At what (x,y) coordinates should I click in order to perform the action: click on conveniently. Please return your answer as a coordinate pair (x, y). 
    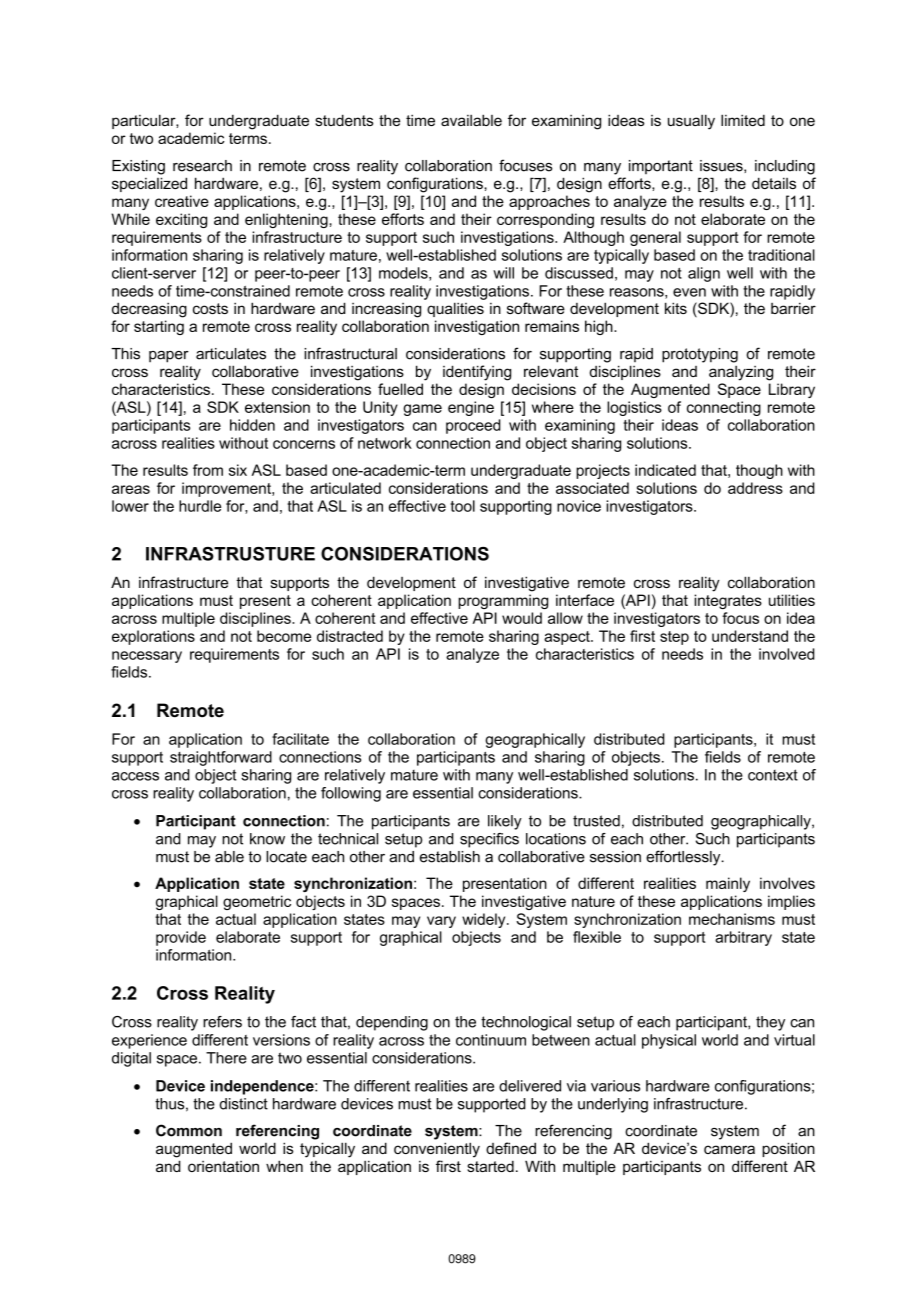
    Looking at the image, I should click on (437, 1150).
